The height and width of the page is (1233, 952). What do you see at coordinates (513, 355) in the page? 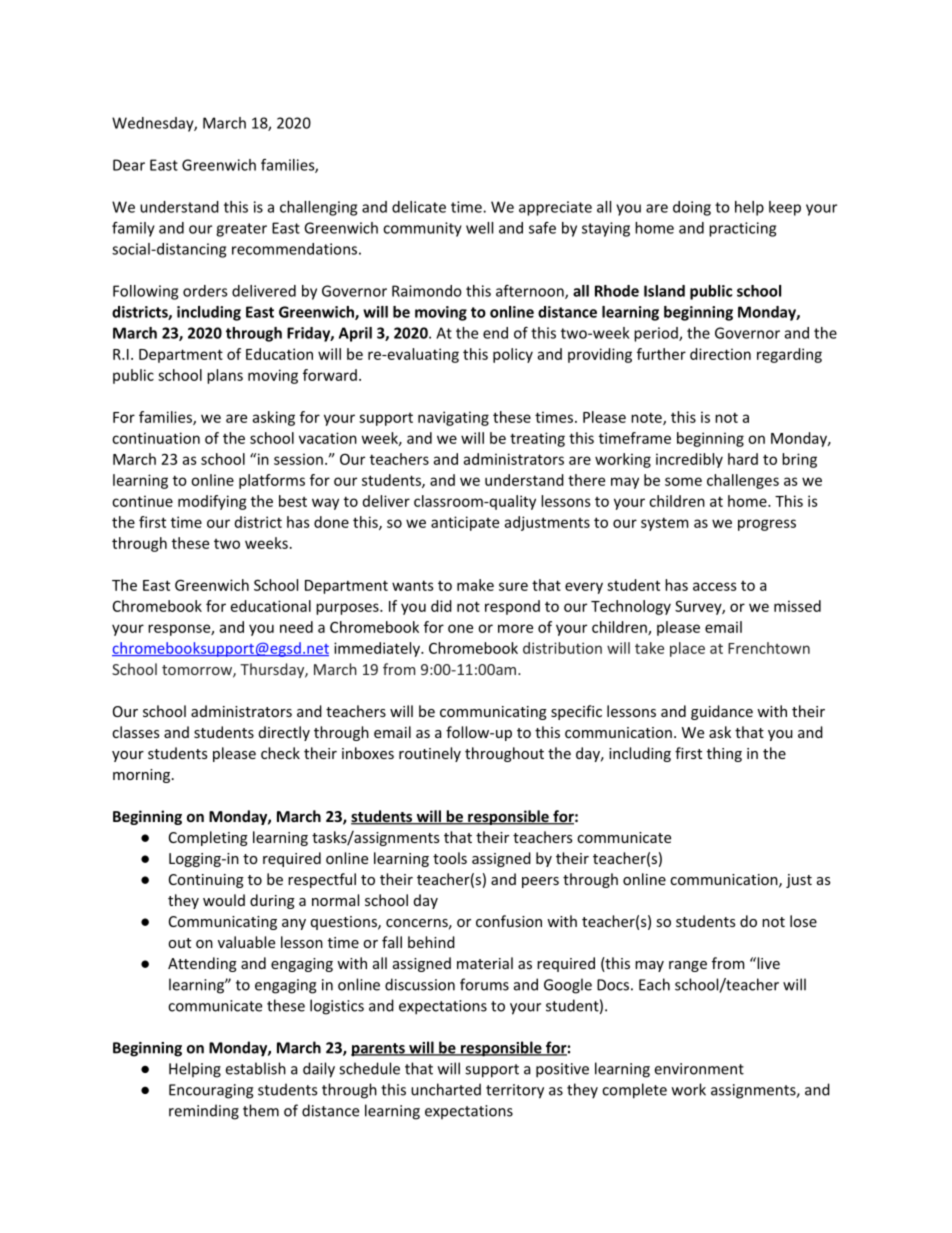
I see `policy` at bounding box center [513, 355].
